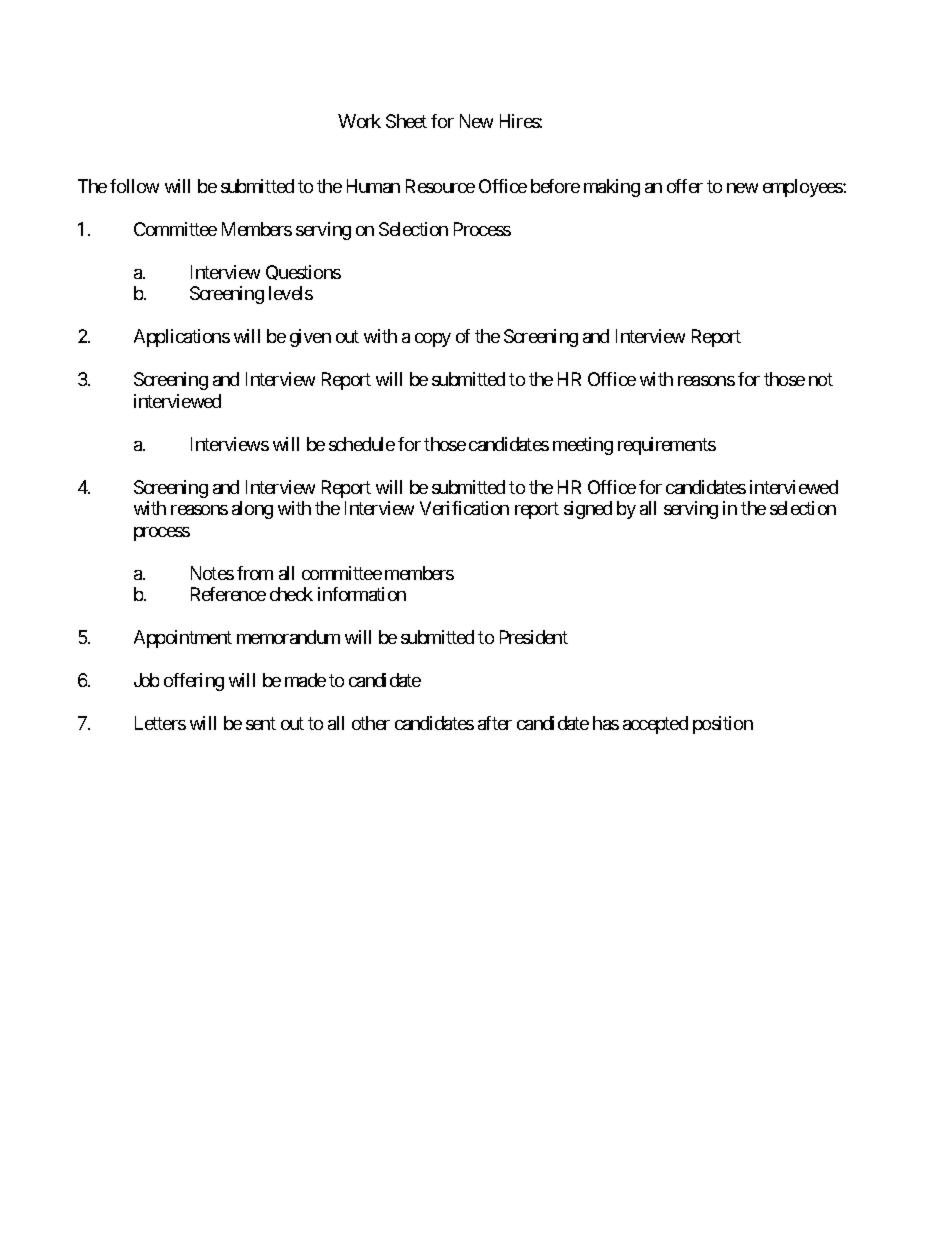 This document has width=952, height=1233. What do you see at coordinates (261, 723) in the document?
I see `sent` at bounding box center [261, 723].
